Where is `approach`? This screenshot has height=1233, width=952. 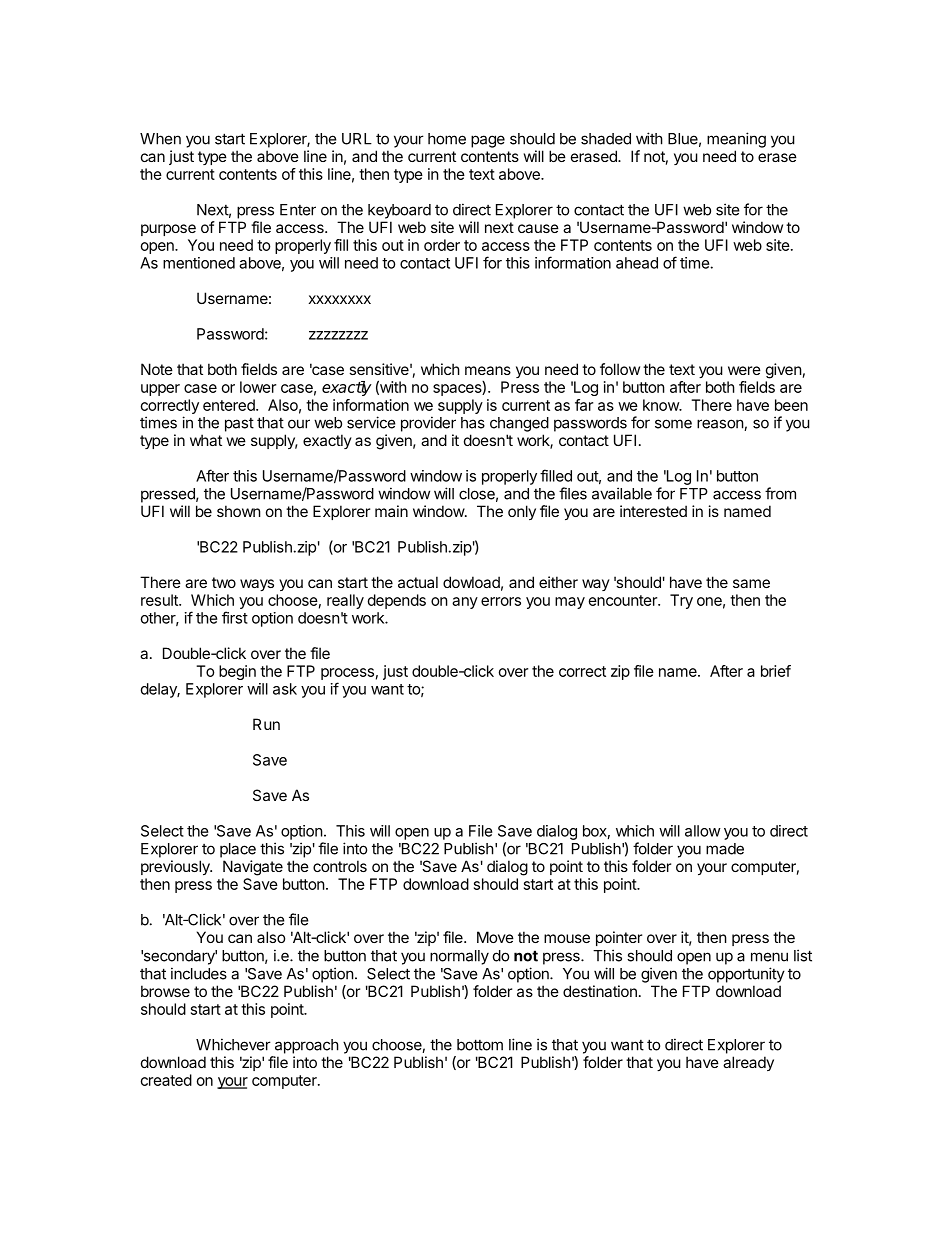
approach is located at coordinates (307, 1046).
